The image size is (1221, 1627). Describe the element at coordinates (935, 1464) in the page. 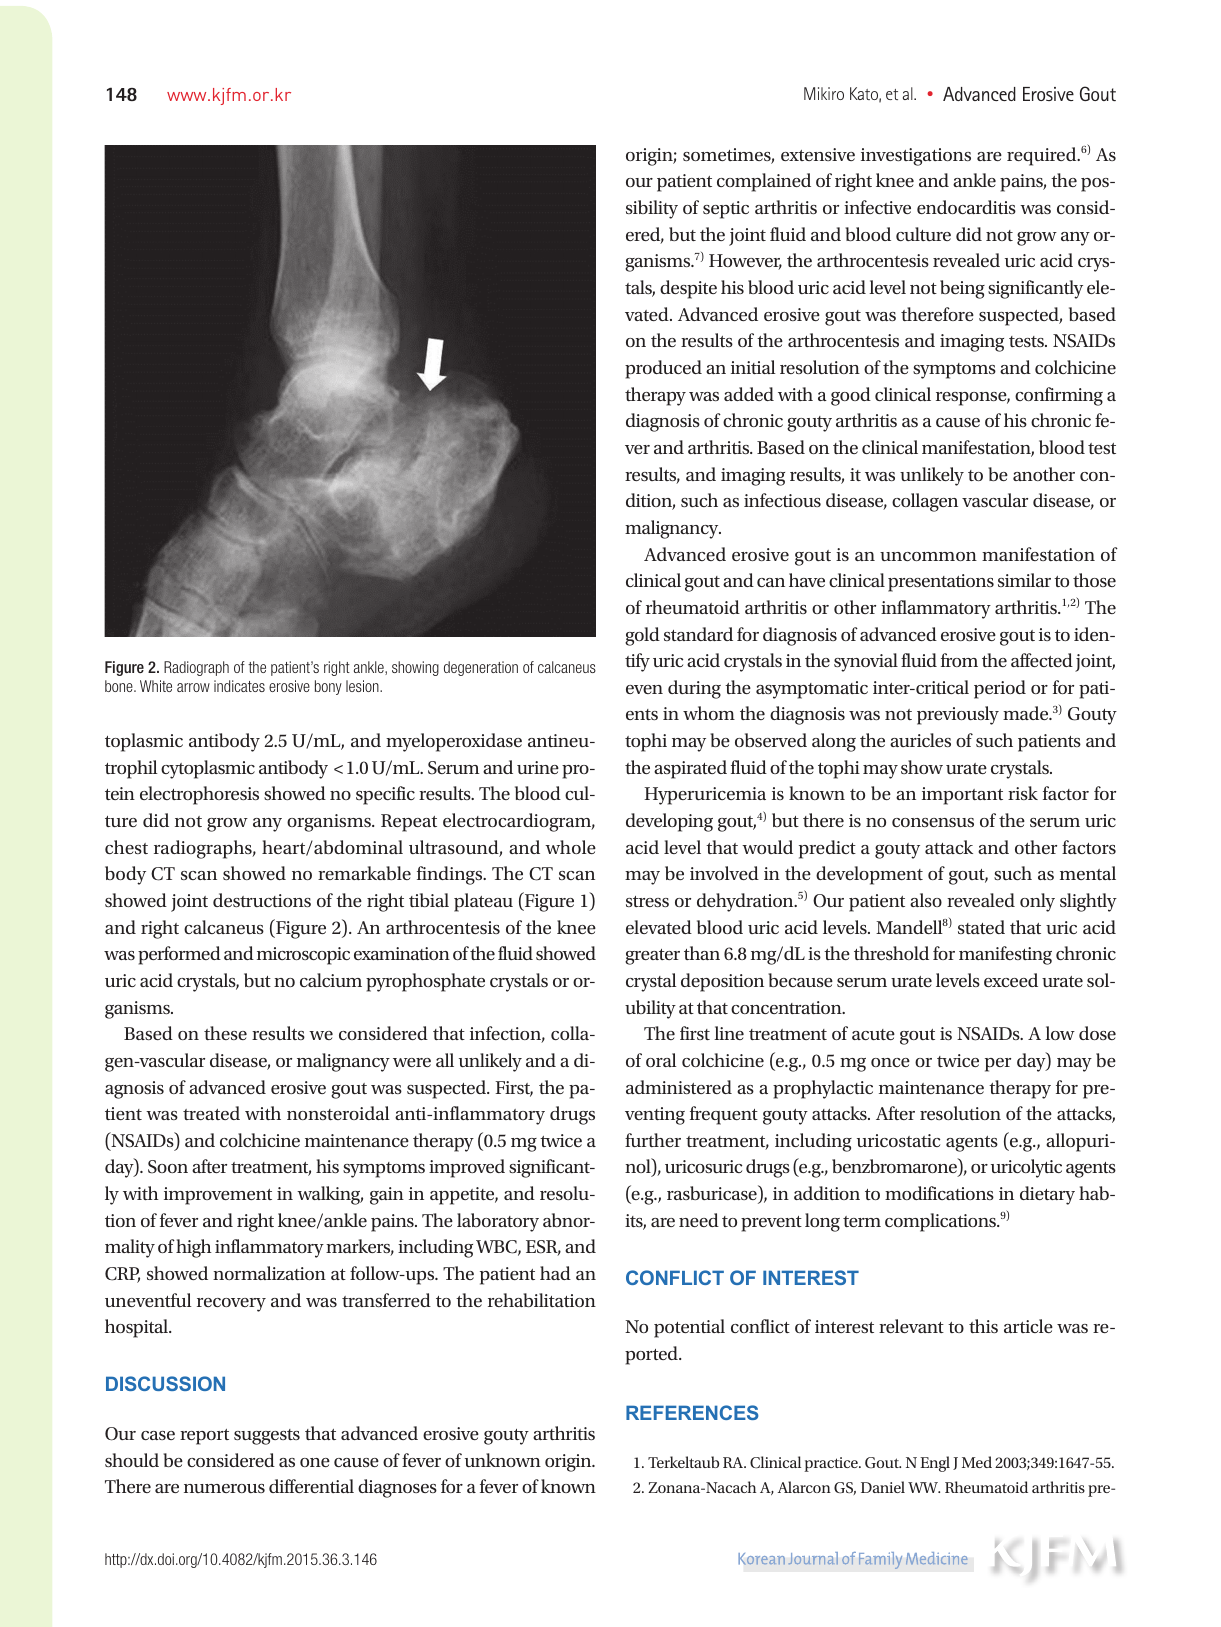

I see `Engl` at that location.
